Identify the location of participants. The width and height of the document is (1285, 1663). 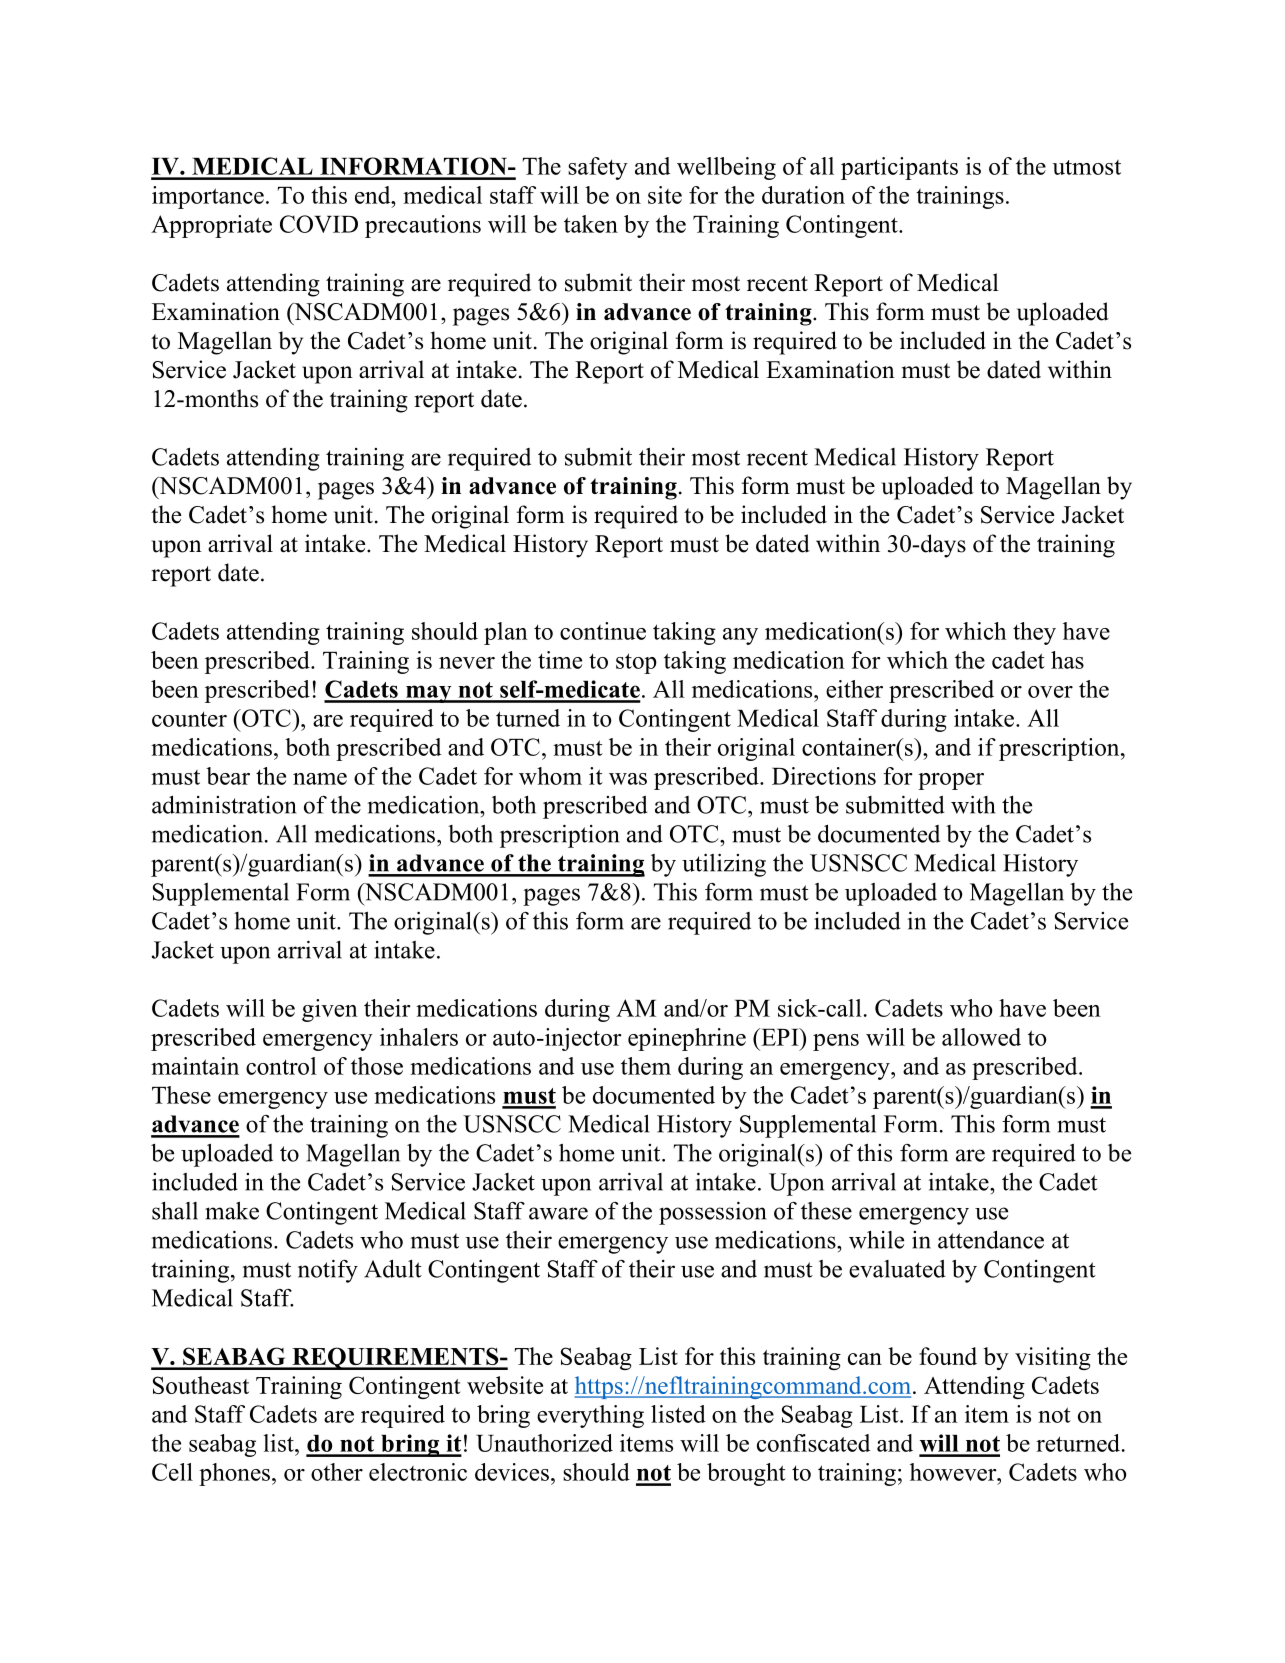
(899, 168).
